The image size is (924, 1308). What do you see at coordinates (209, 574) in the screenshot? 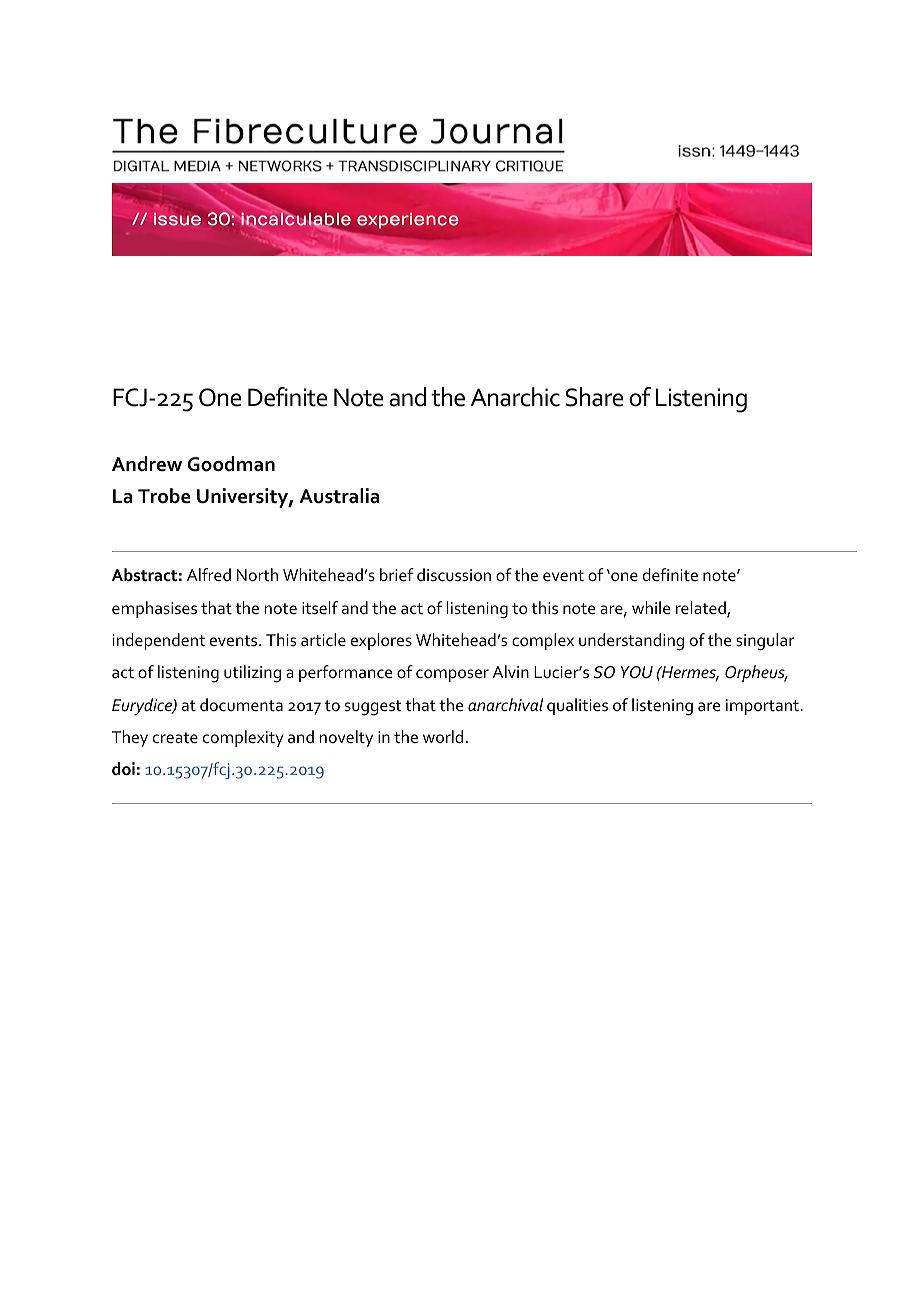
I see `Alfred` at bounding box center [209, 574].
